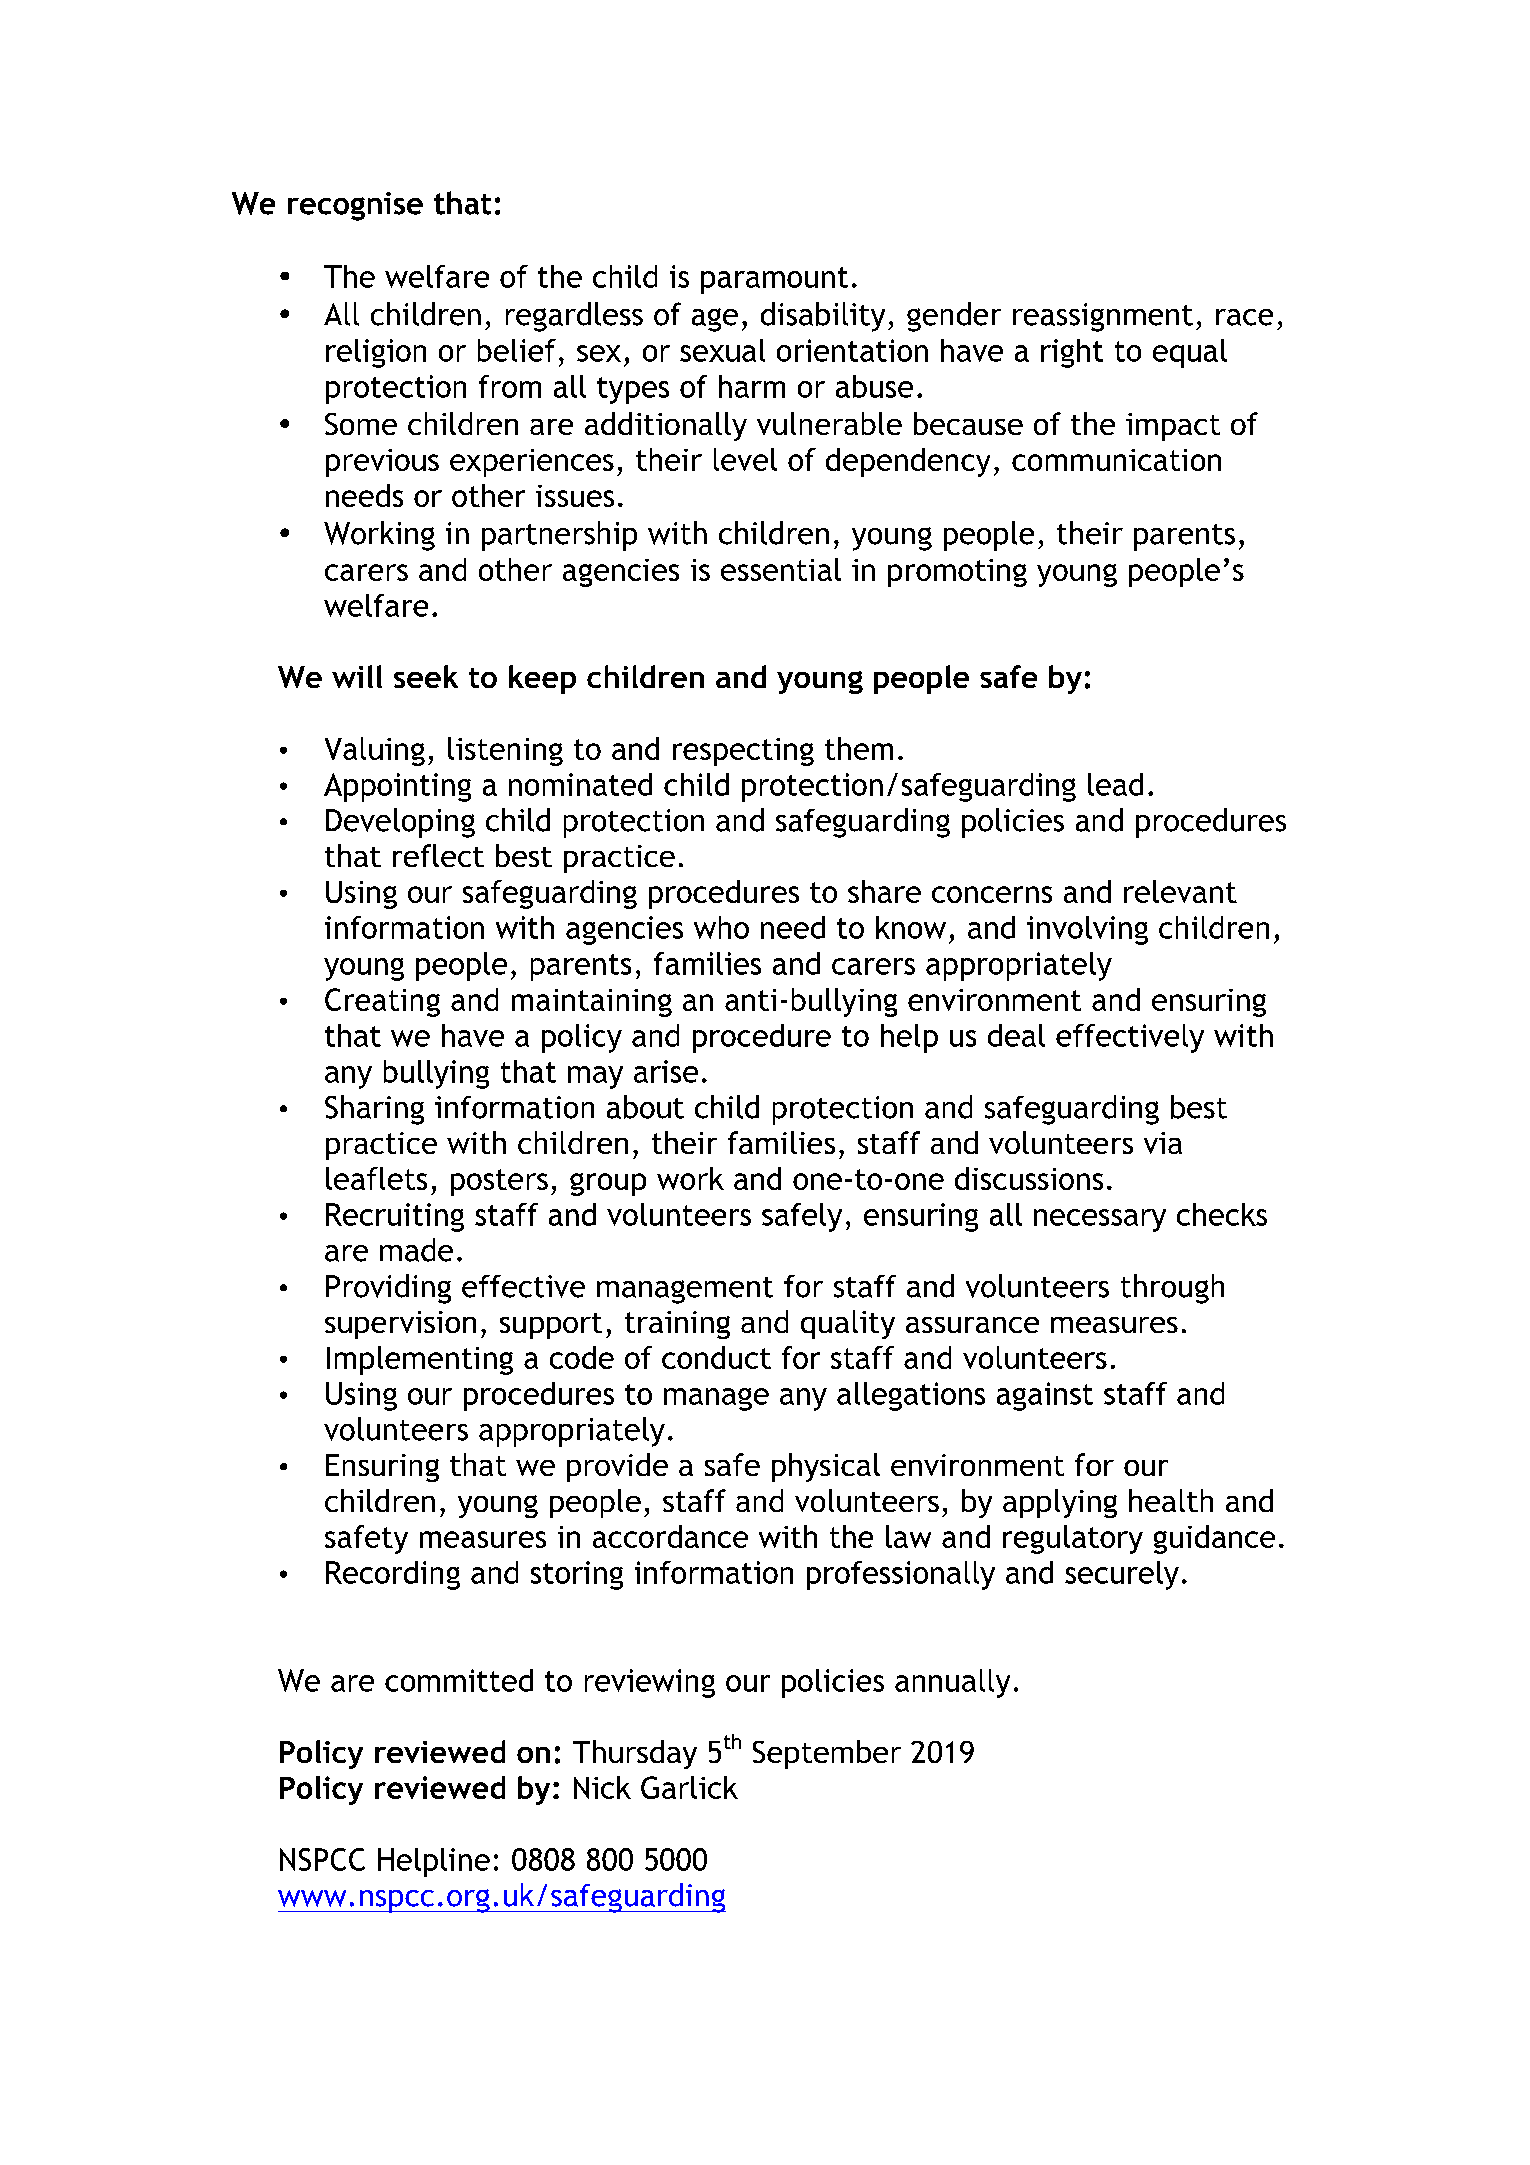 This image has height=2165, width=1530. Describe the element at coordinates (505, 751) in the image. I see `listening` at that location.
